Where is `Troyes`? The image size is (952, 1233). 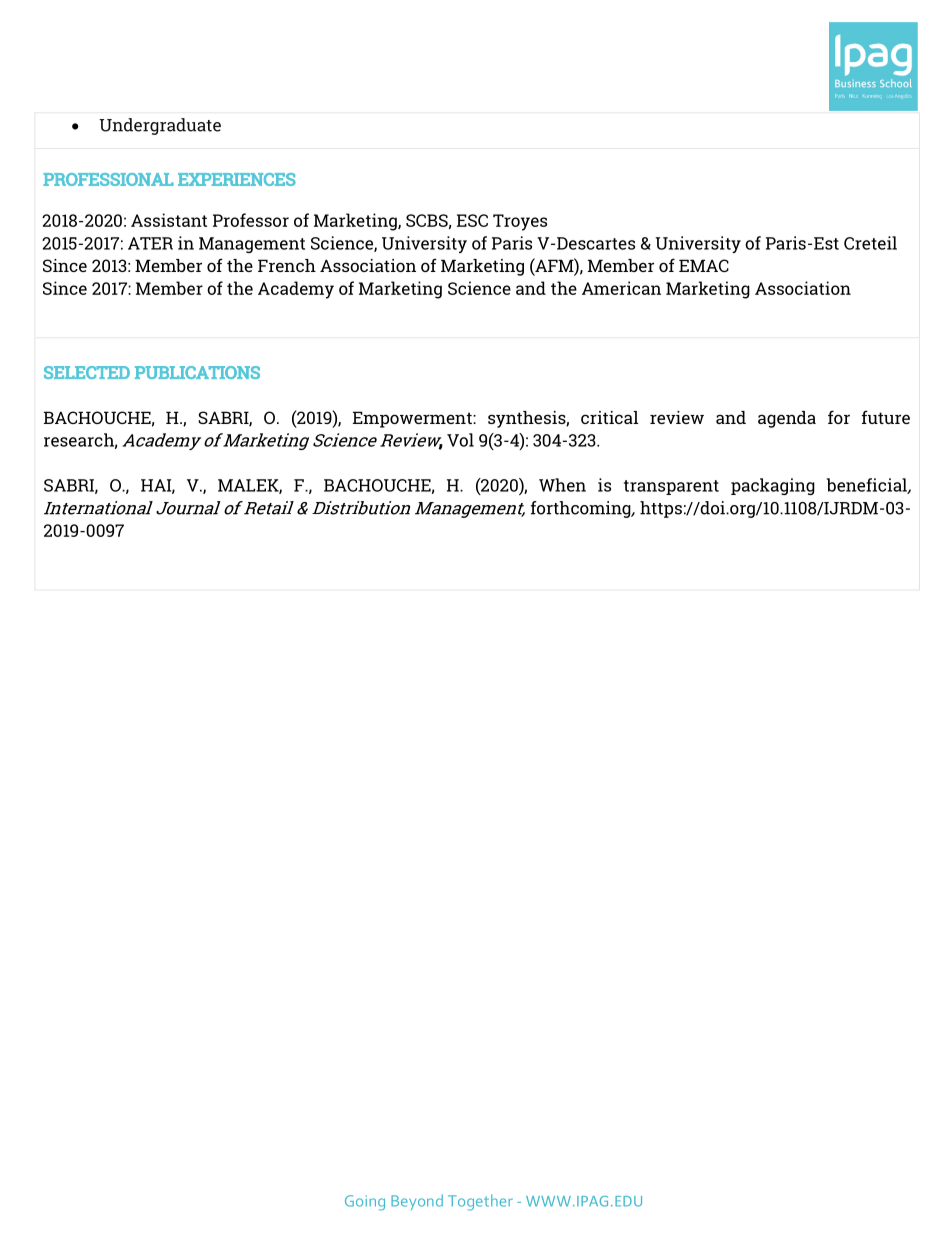
Troyes is located at coordinates (520, 222).
